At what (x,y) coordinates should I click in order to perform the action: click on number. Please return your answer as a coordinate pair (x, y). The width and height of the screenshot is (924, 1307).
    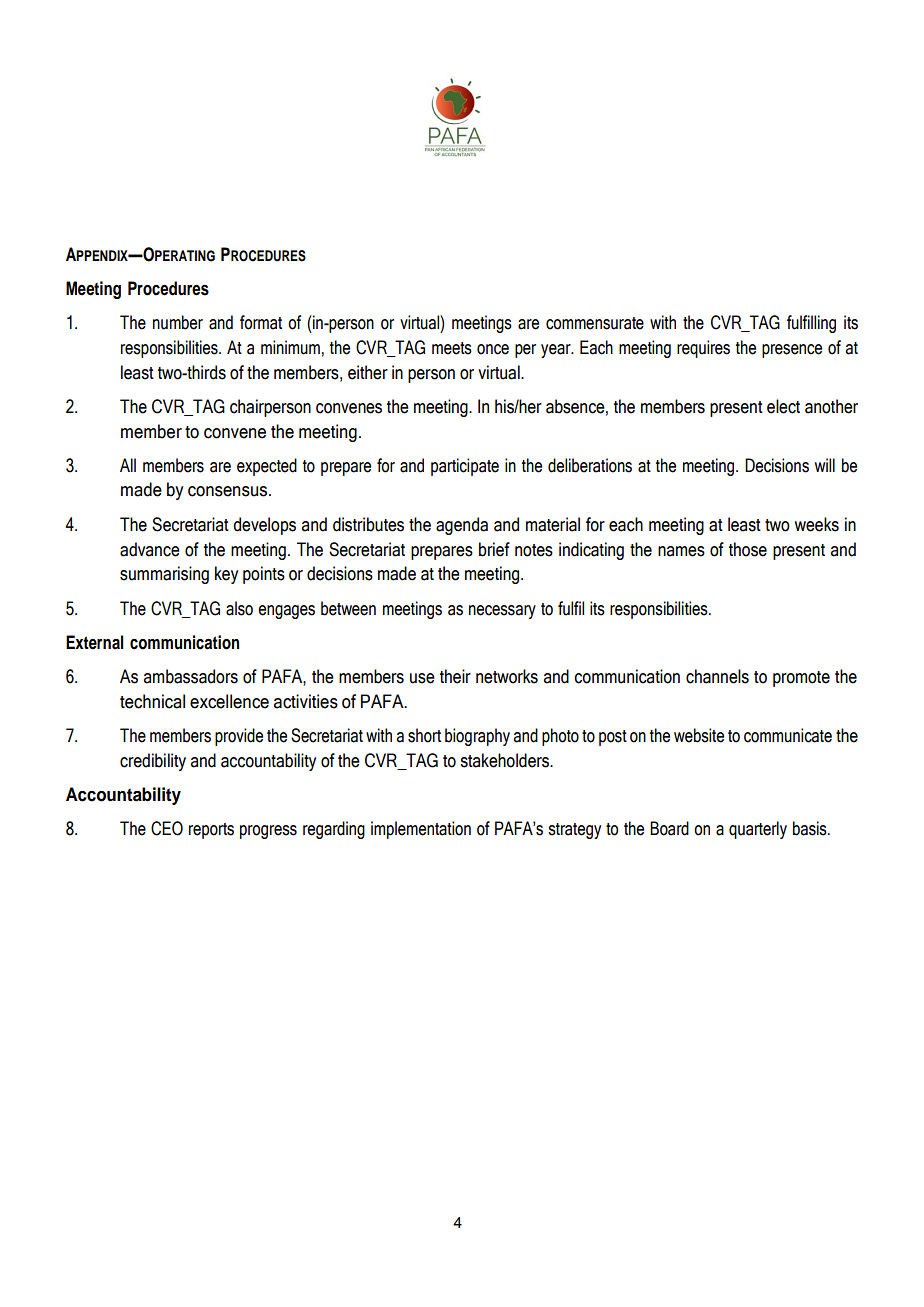
    Looking at the image, I should click on (178, 322).
